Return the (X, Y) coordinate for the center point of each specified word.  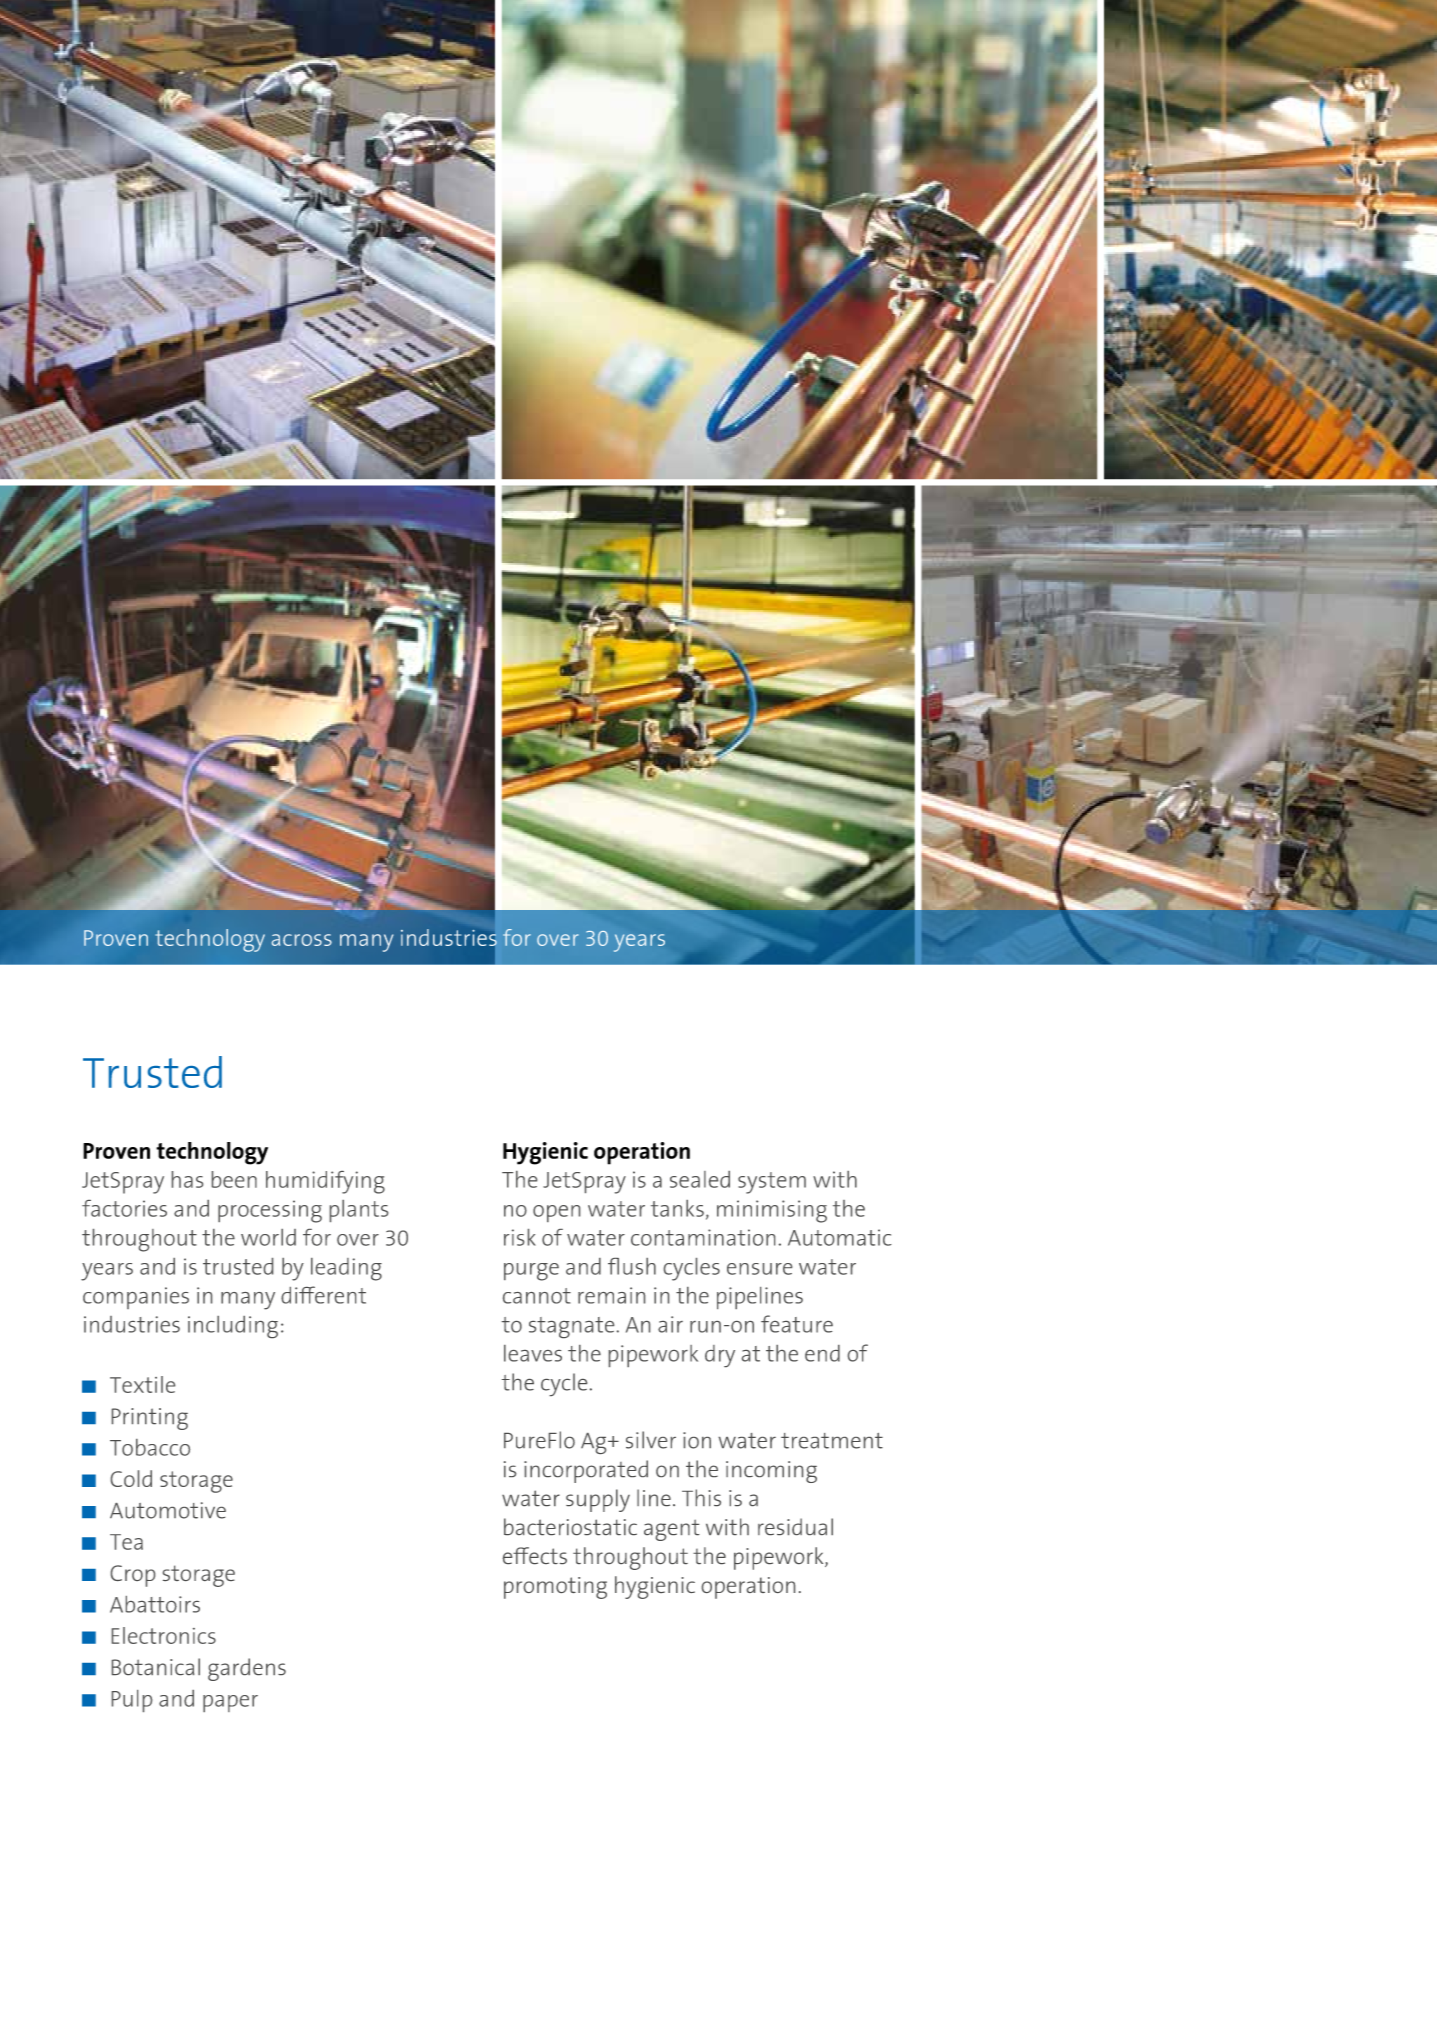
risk (520, 1237)
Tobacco (150, 1447)
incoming (771, 1472)
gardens (247, 1669)
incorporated (586, 1471)
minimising (772, 1211)
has (187, 1179)
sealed (700, 1179)
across (302, 940)
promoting (555, 1588)
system (772, 1183)
